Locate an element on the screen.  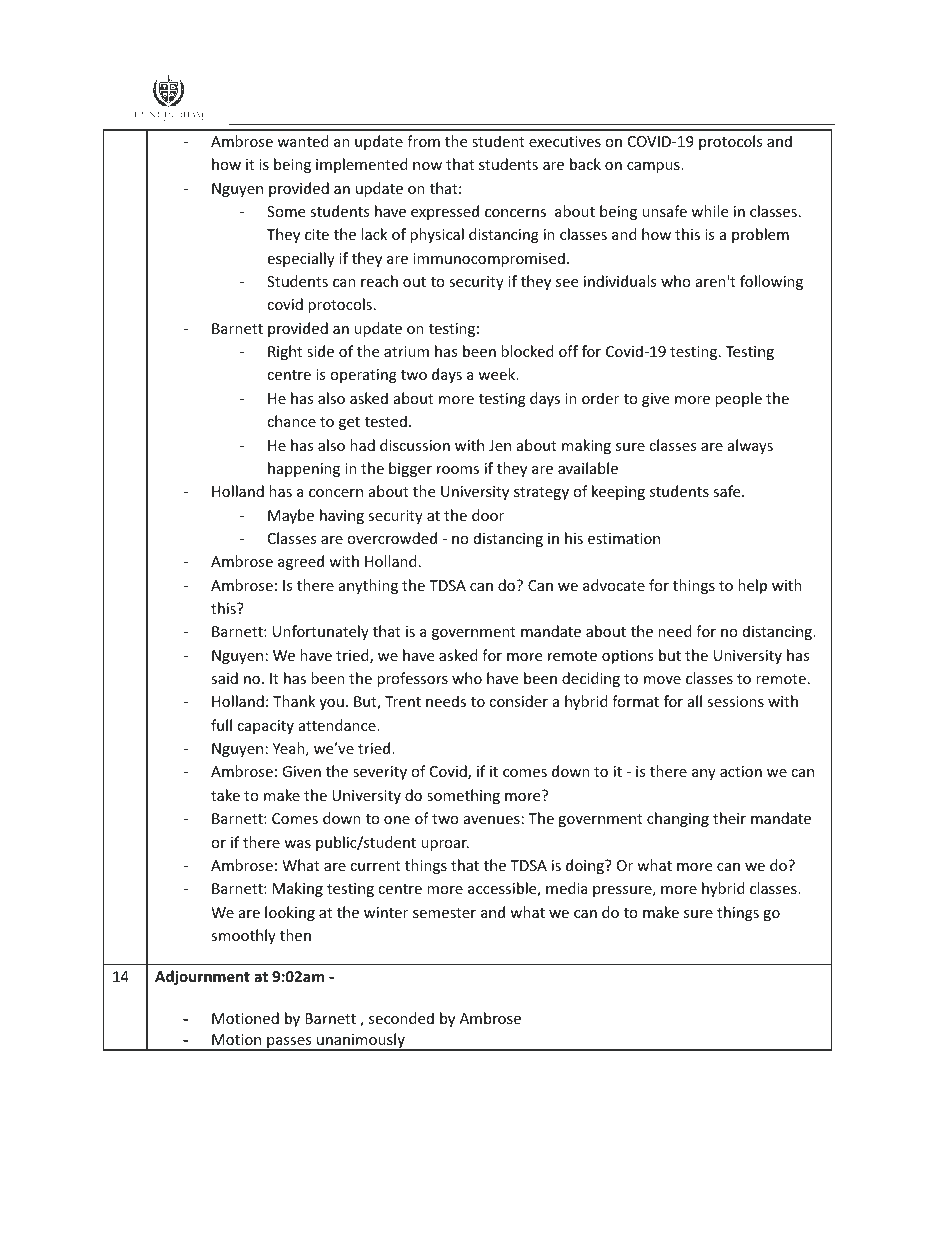
wanted is located at coordinates (303, 141).
